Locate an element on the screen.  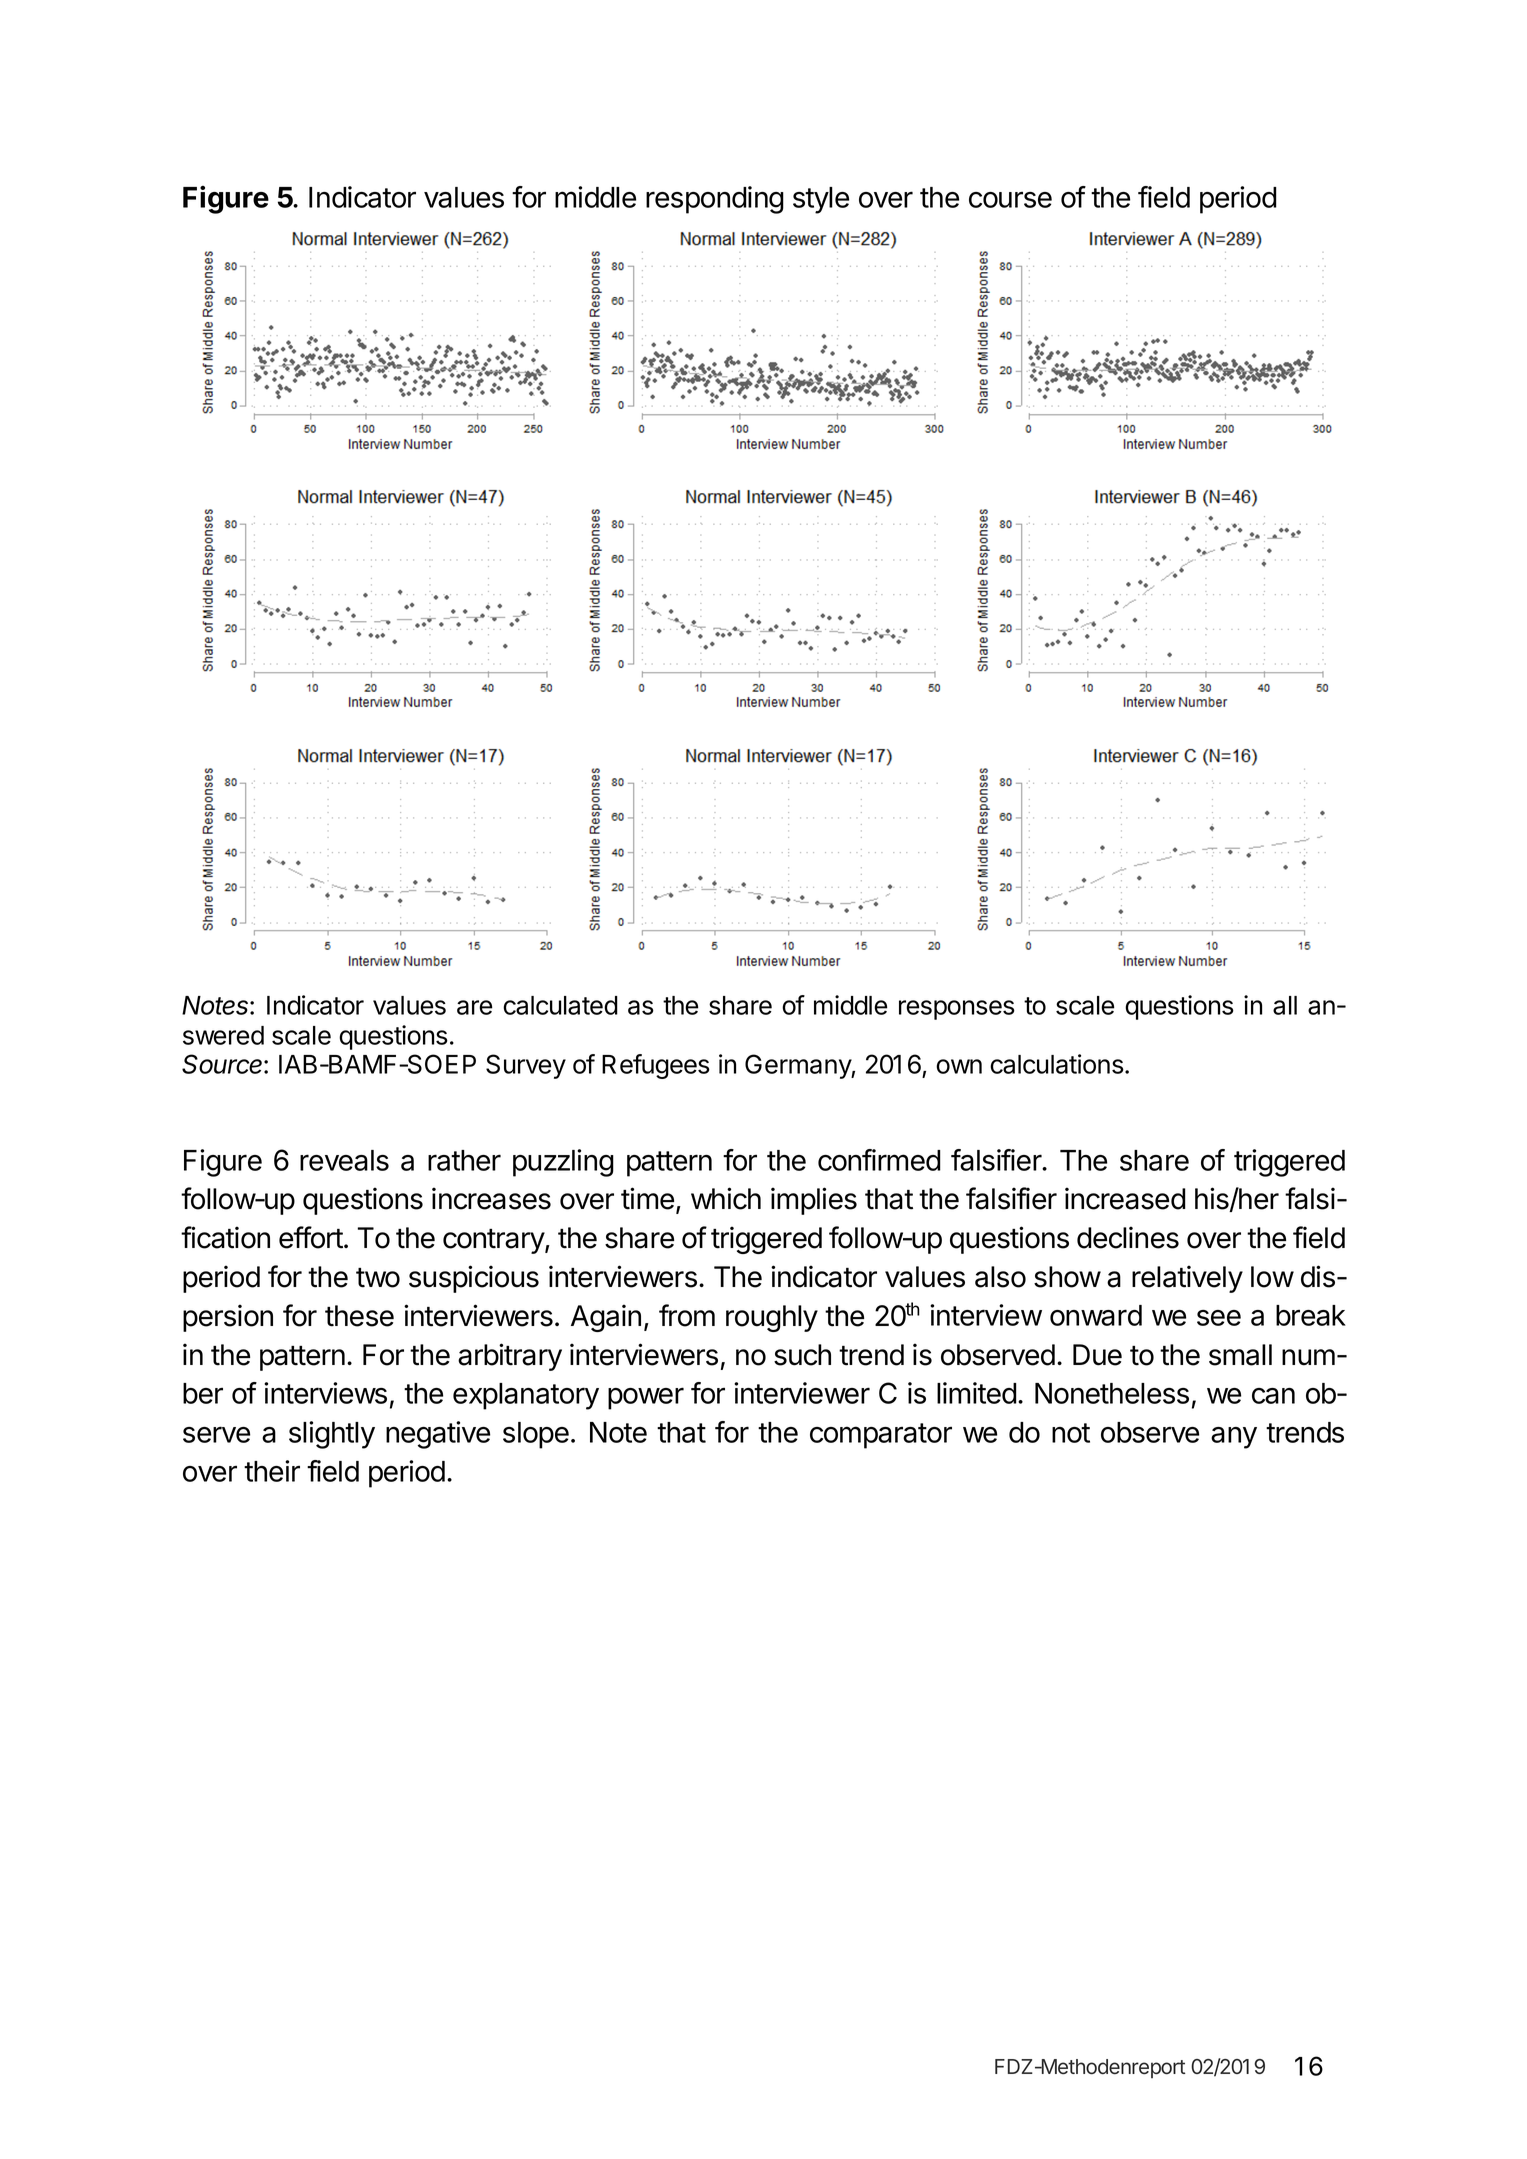
negative is located at coordinates (438, 1435).
